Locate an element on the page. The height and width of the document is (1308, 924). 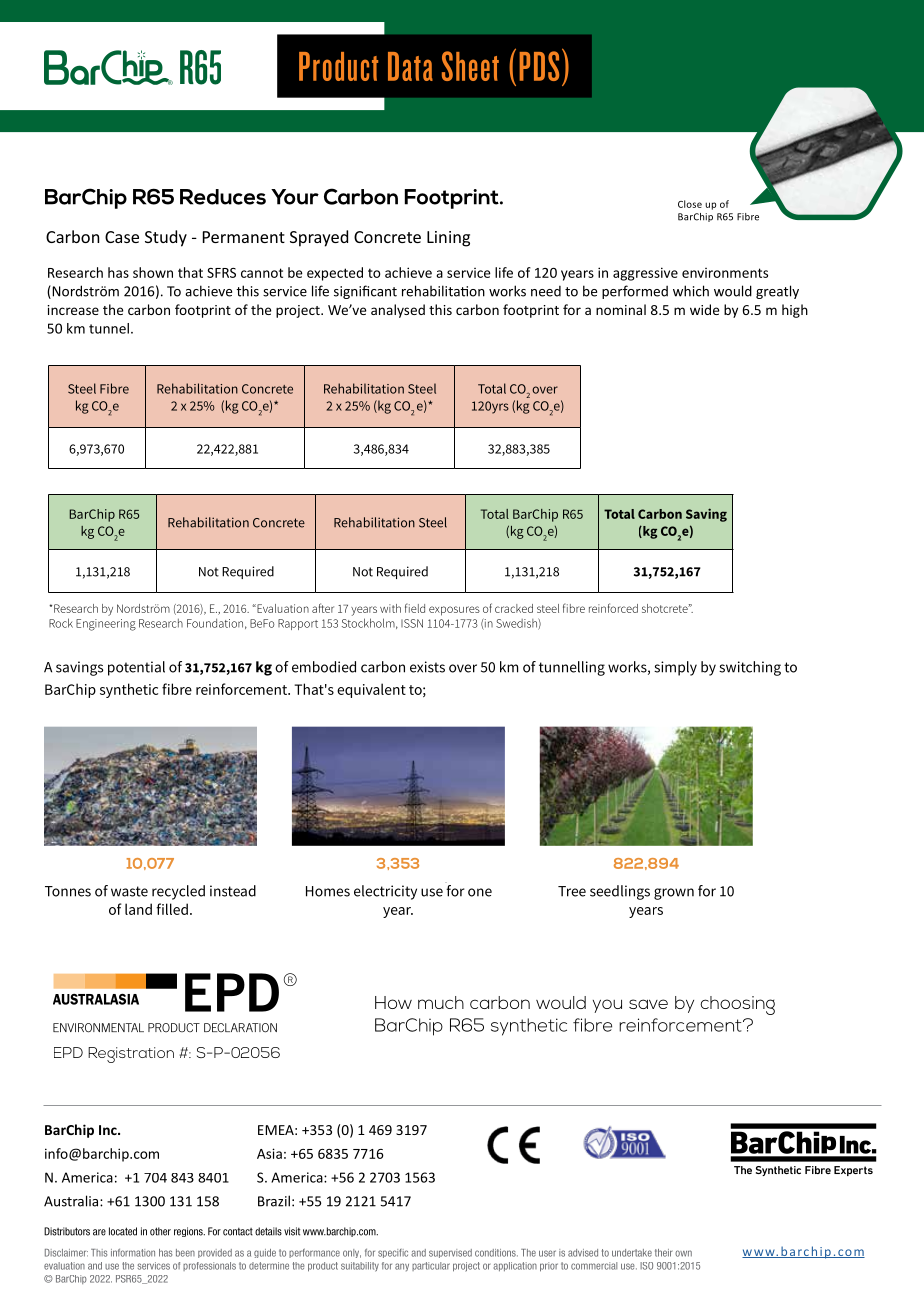
Engineering is located at coordinates (106, 625).
